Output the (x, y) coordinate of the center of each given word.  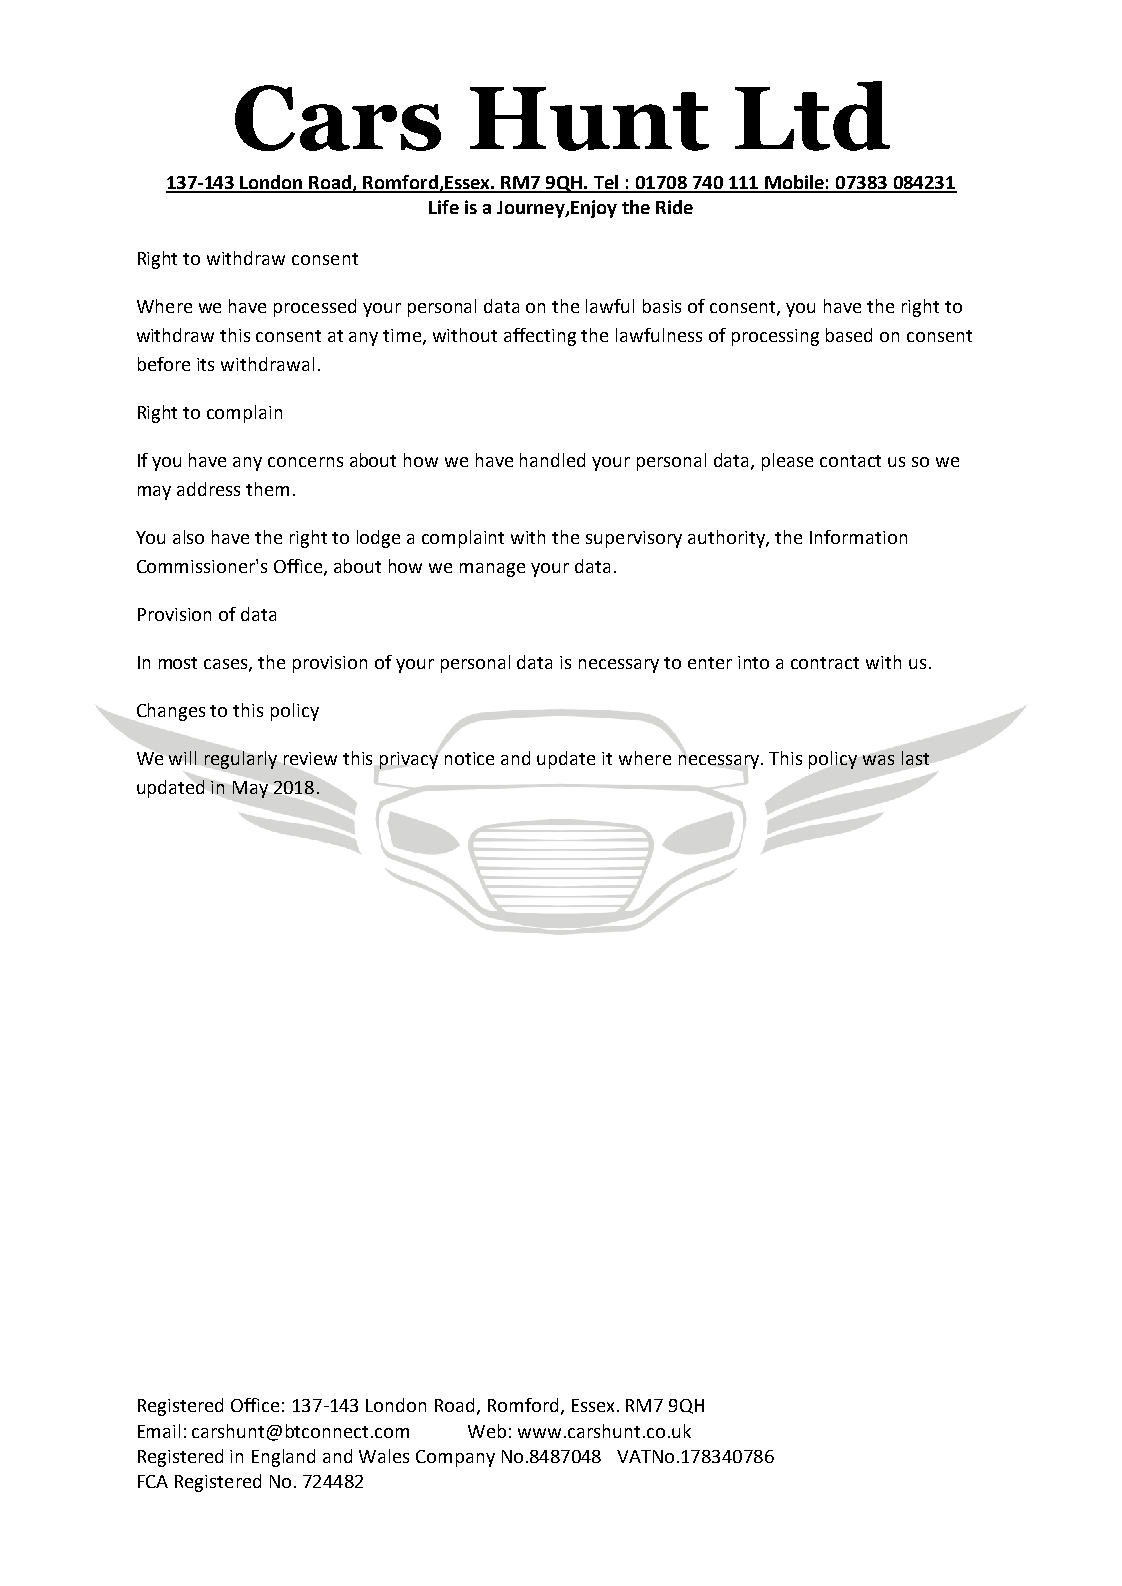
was (878, 760)
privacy (409, 760)
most (178, 663)
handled (552, 460)
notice (469, 758)
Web (487, 1431)
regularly (241, 760)
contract (825, 663)
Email (159, 1431)
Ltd (812, 116)
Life (444, 207)
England (283, 1458)
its (205, 364)
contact (850, 461)
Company (455, 1458)
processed (315, 308)
